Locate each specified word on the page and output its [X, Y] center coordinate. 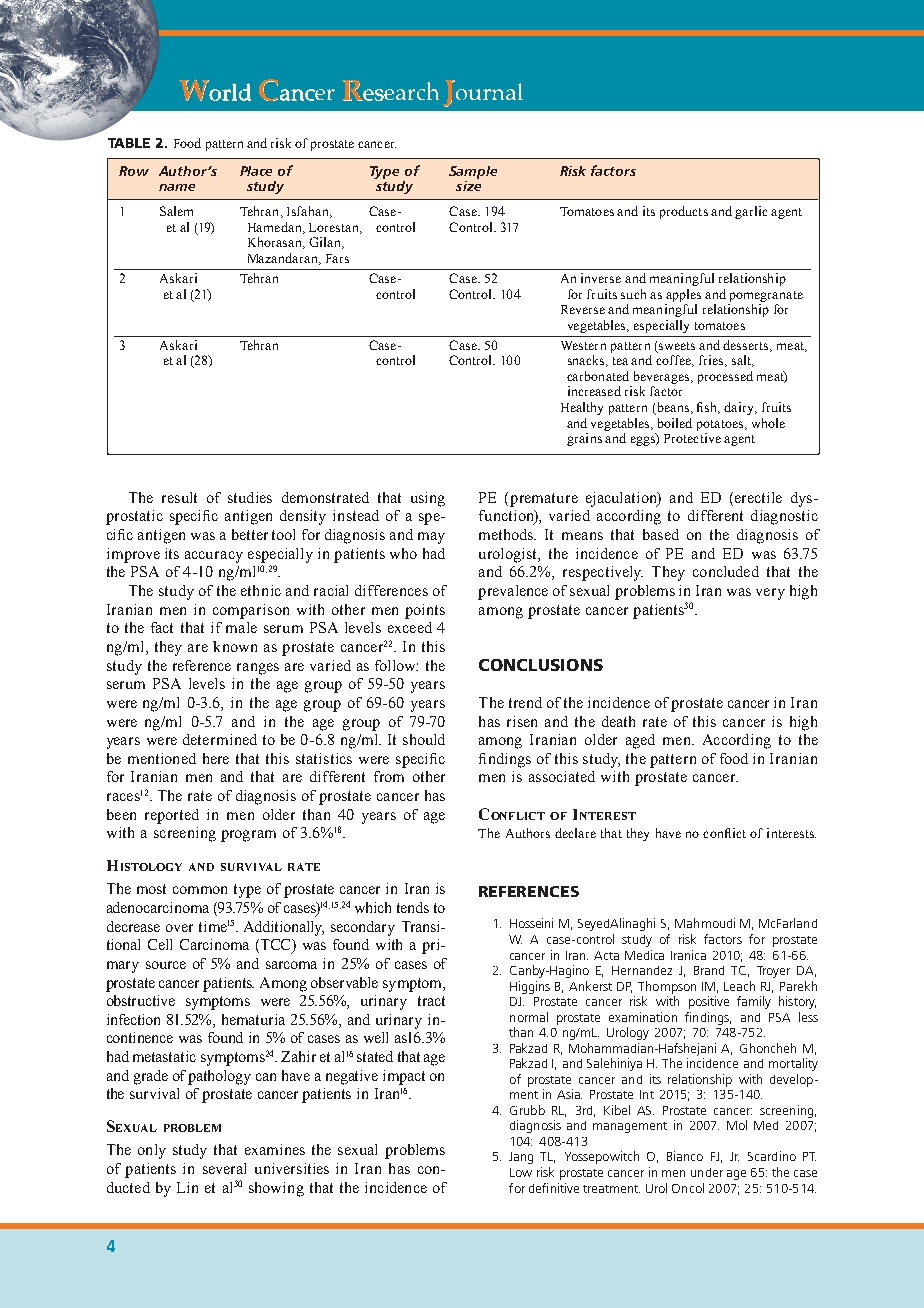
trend [525, 702]
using [428, 499]
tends [413, 907]
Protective [692, 438]
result [179, 497]
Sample [473, 172]
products [684, 212]
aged [640, 741]
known [235, 646]
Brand [709, 970]
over [179, 928]
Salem [176, 211]
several [224, 1168]
